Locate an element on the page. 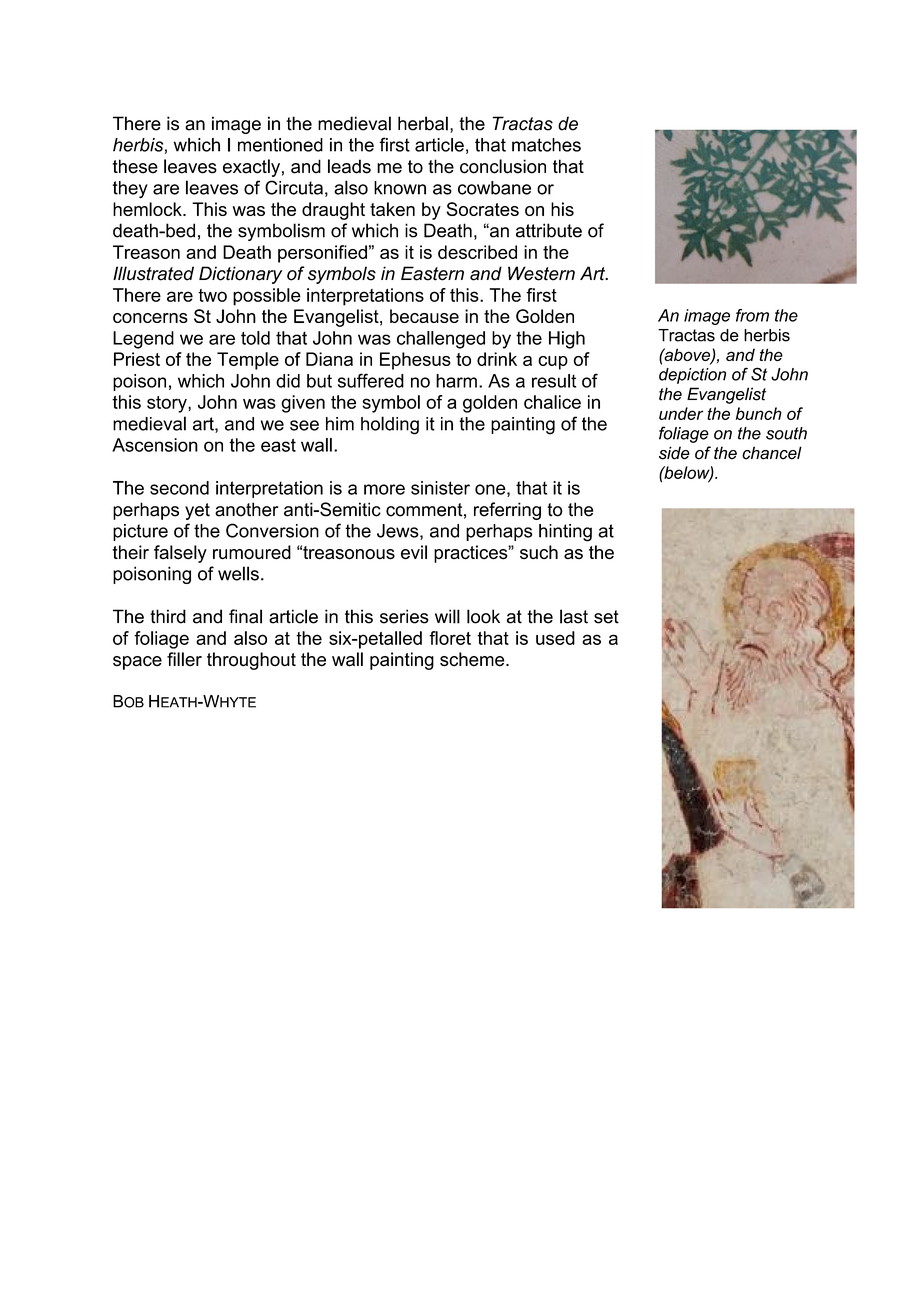  from is located at coordinates (752, 315).
